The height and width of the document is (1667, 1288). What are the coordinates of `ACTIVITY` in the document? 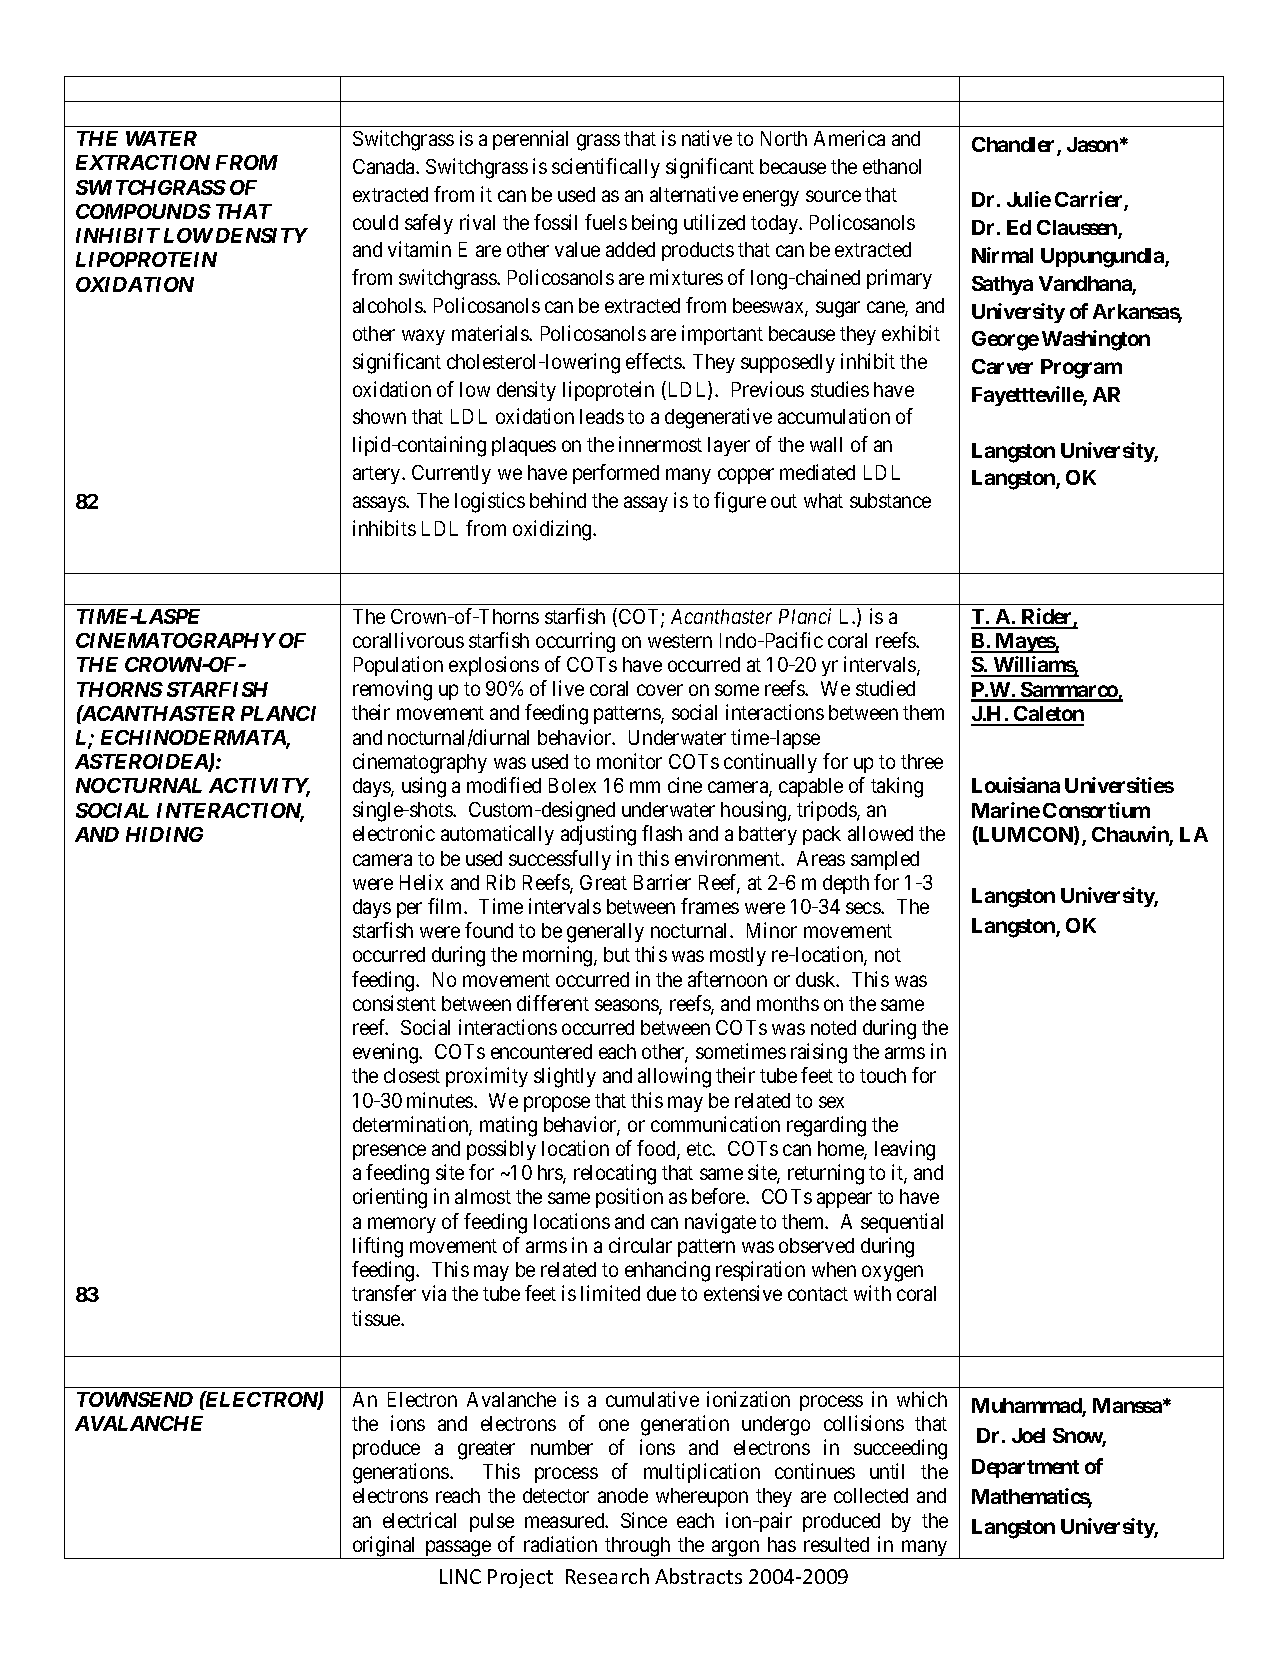 It's located at (259, 787).
